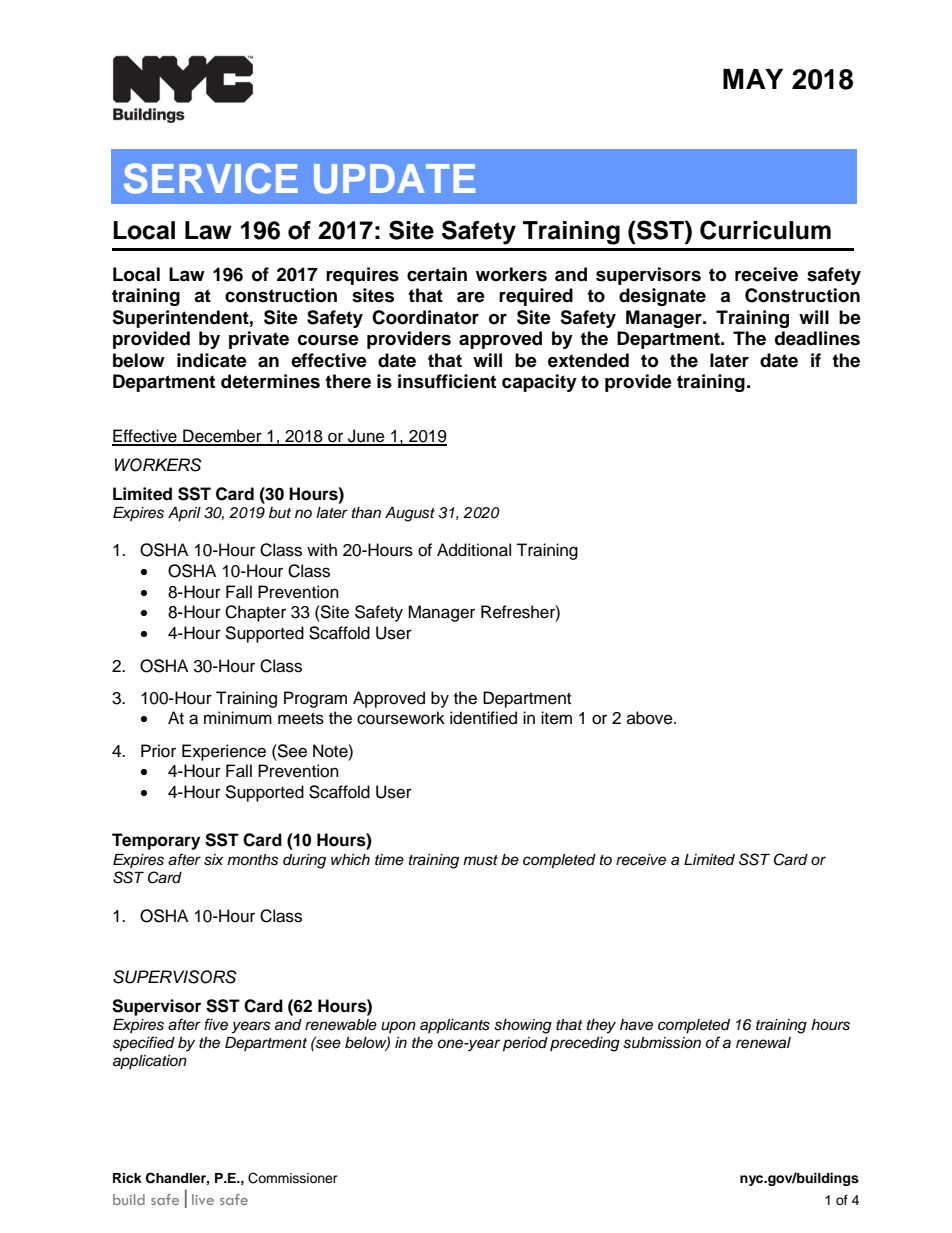 The image size is (952, 1233). What do you see at coordinates (525, 1044) in the screenshot?
I see `period` at bounding box center [525, 1044].
